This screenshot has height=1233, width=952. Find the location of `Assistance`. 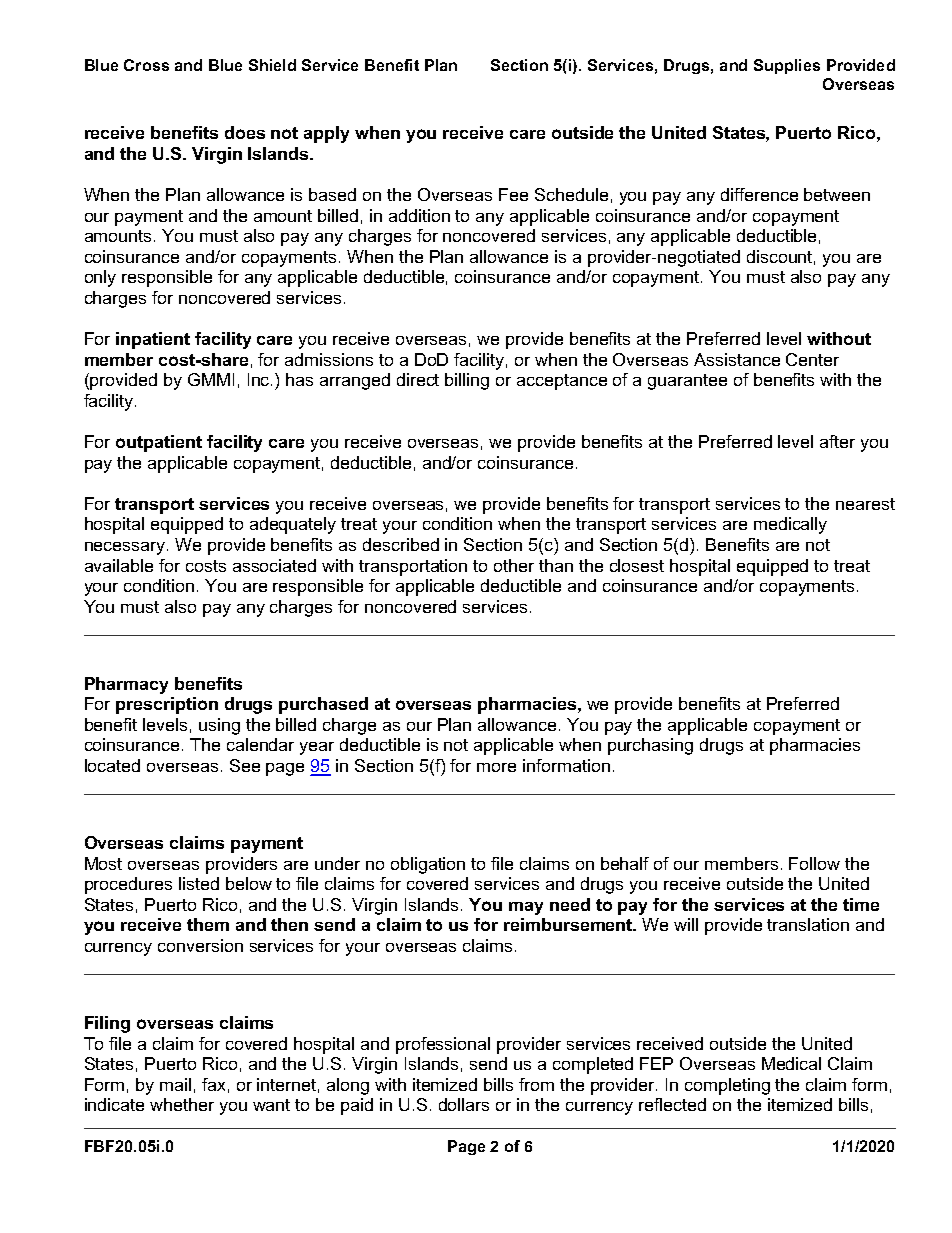

Assistance is located at coordinates (737, 359).
